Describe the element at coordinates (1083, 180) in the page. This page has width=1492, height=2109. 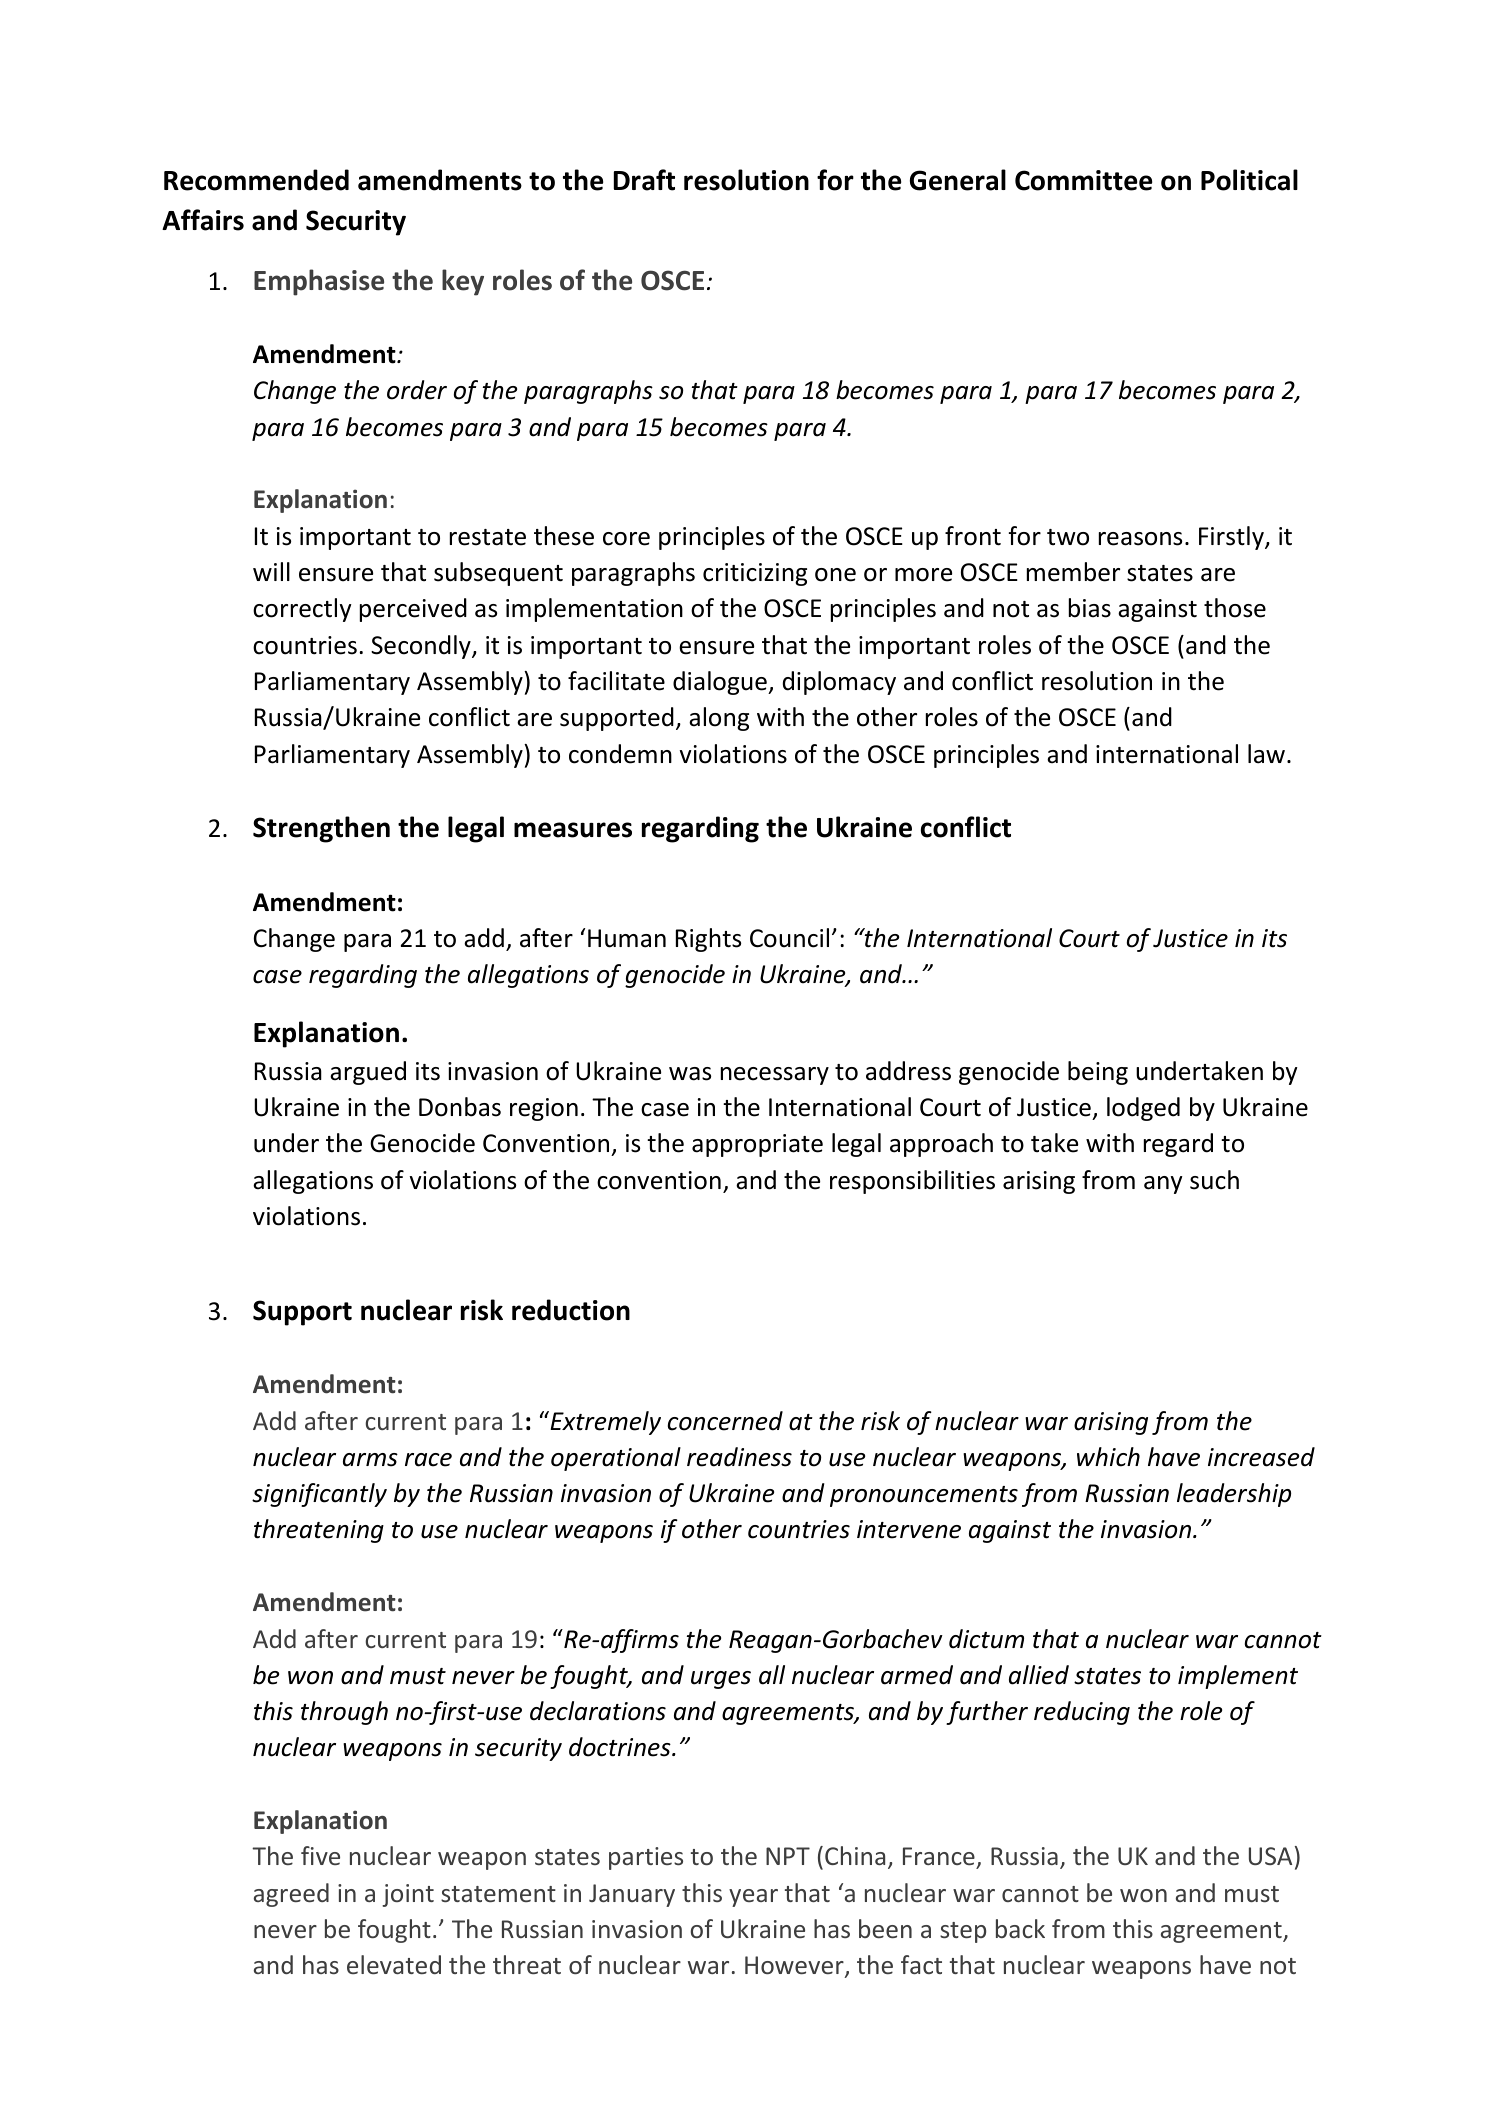
I see `Committee` at that location.
